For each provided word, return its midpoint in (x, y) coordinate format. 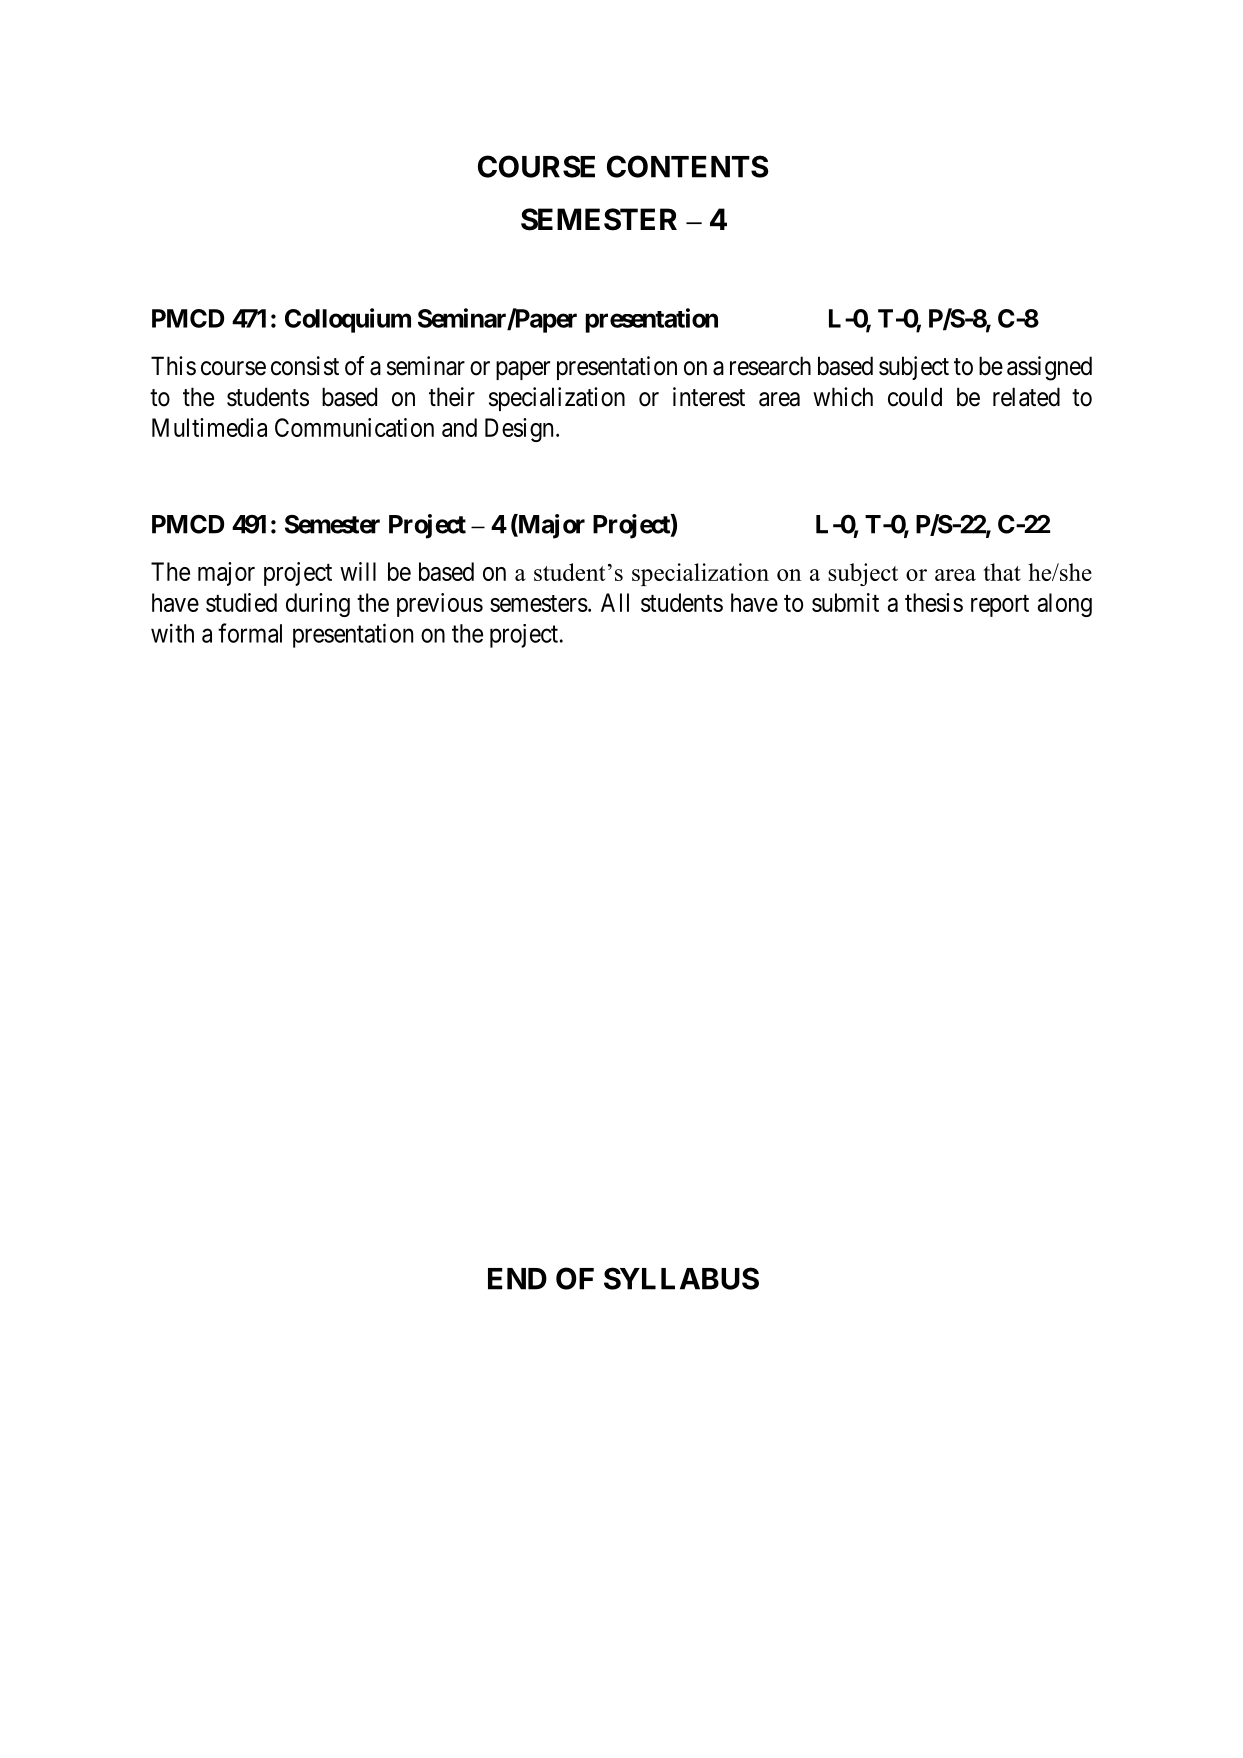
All (615, 602)
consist (305, 366)
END (517, 1279)
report (1000, 606)
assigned (1049, 368)
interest (709, 397)
